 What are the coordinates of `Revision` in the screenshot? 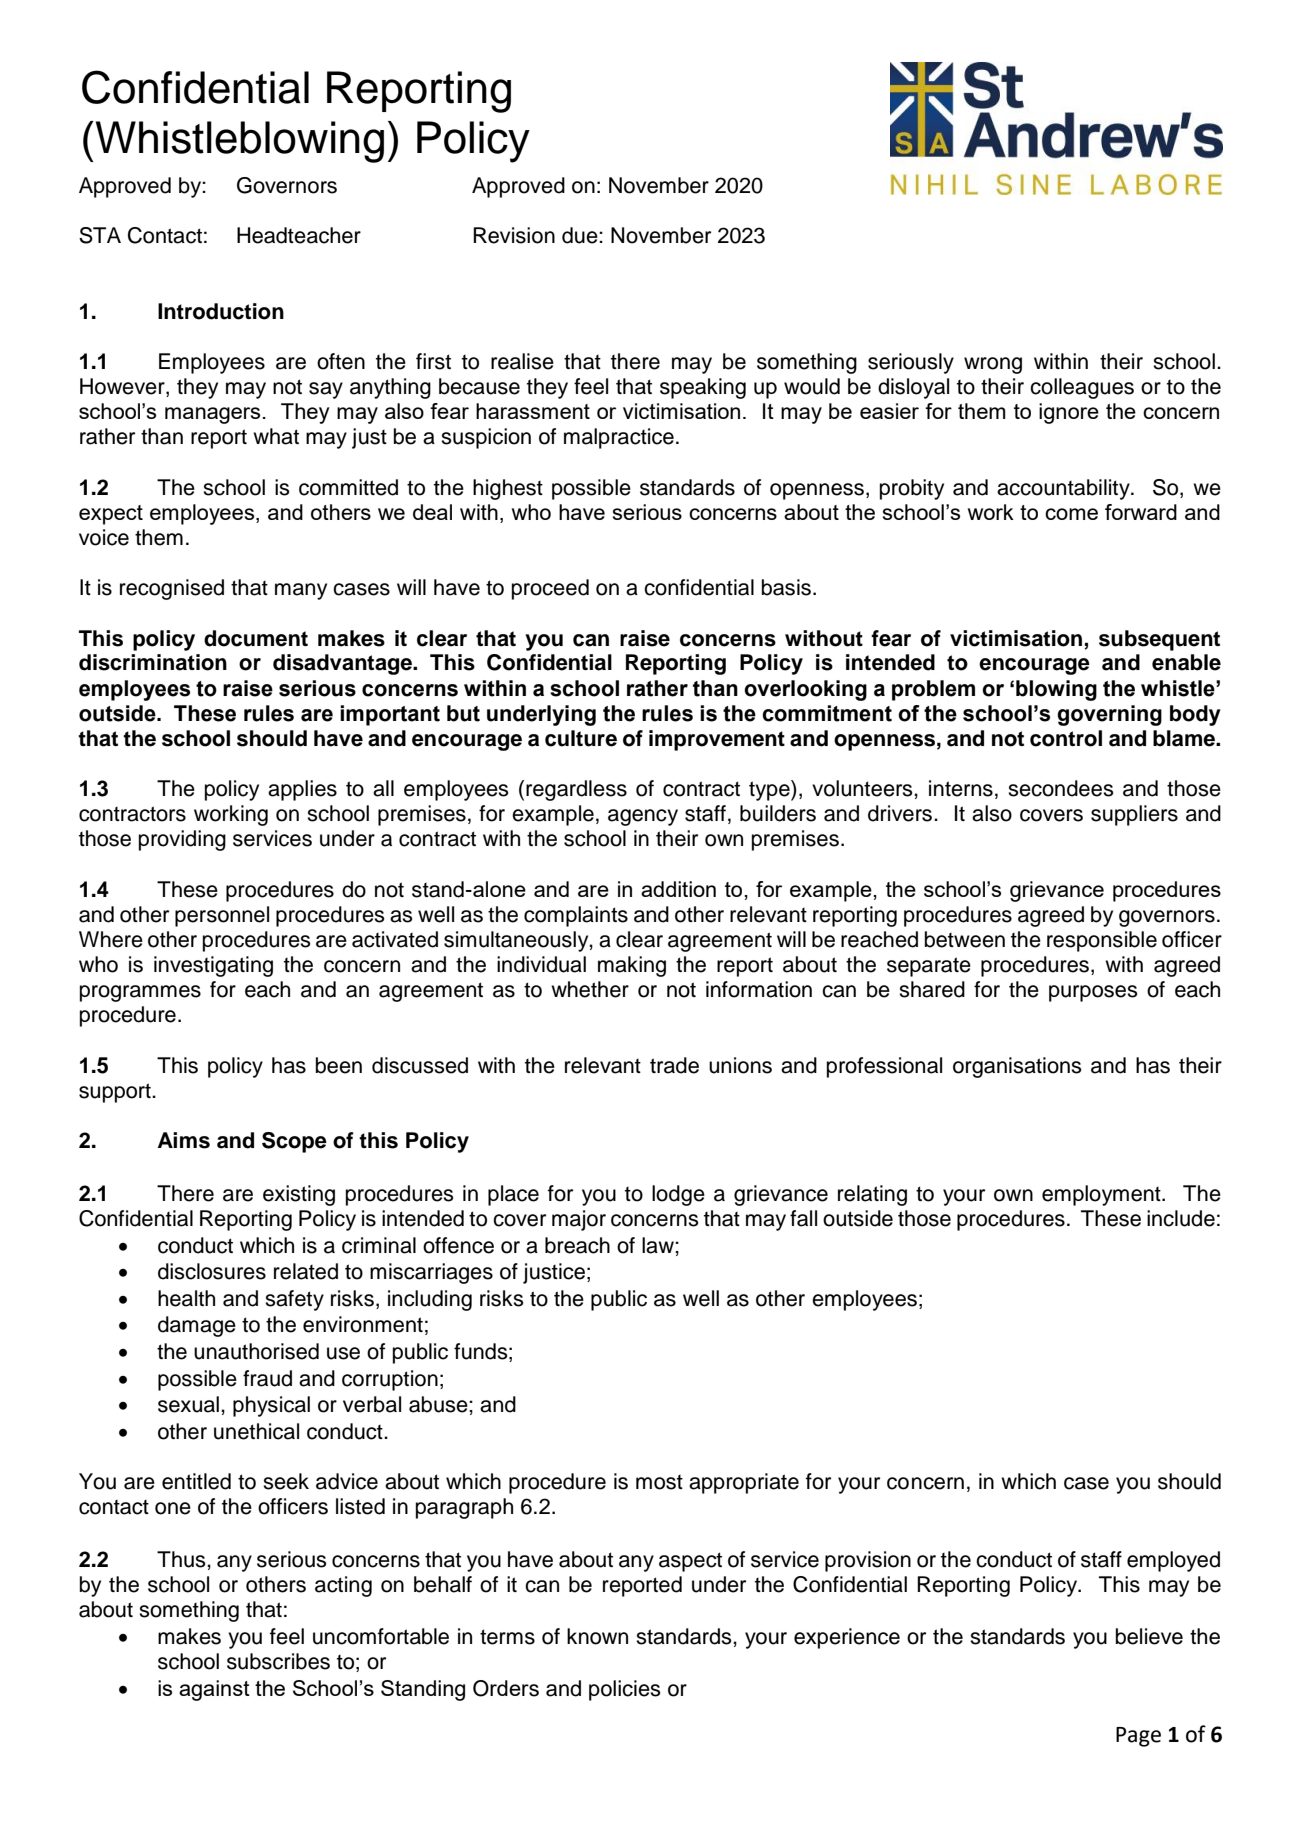 It's located at (514, 235).
